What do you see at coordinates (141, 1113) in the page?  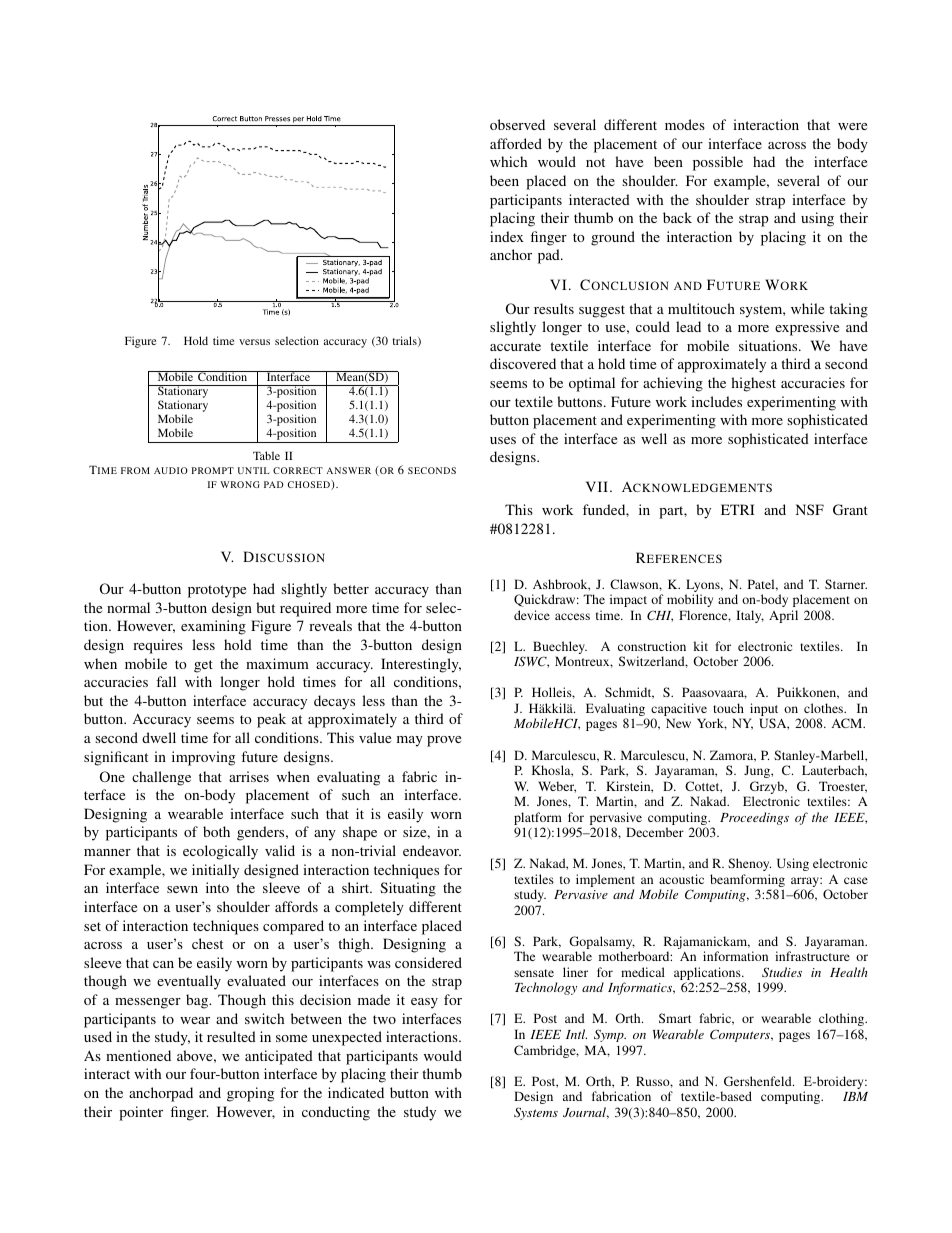 I see `pointer` at bounding box center [141, 1113].
